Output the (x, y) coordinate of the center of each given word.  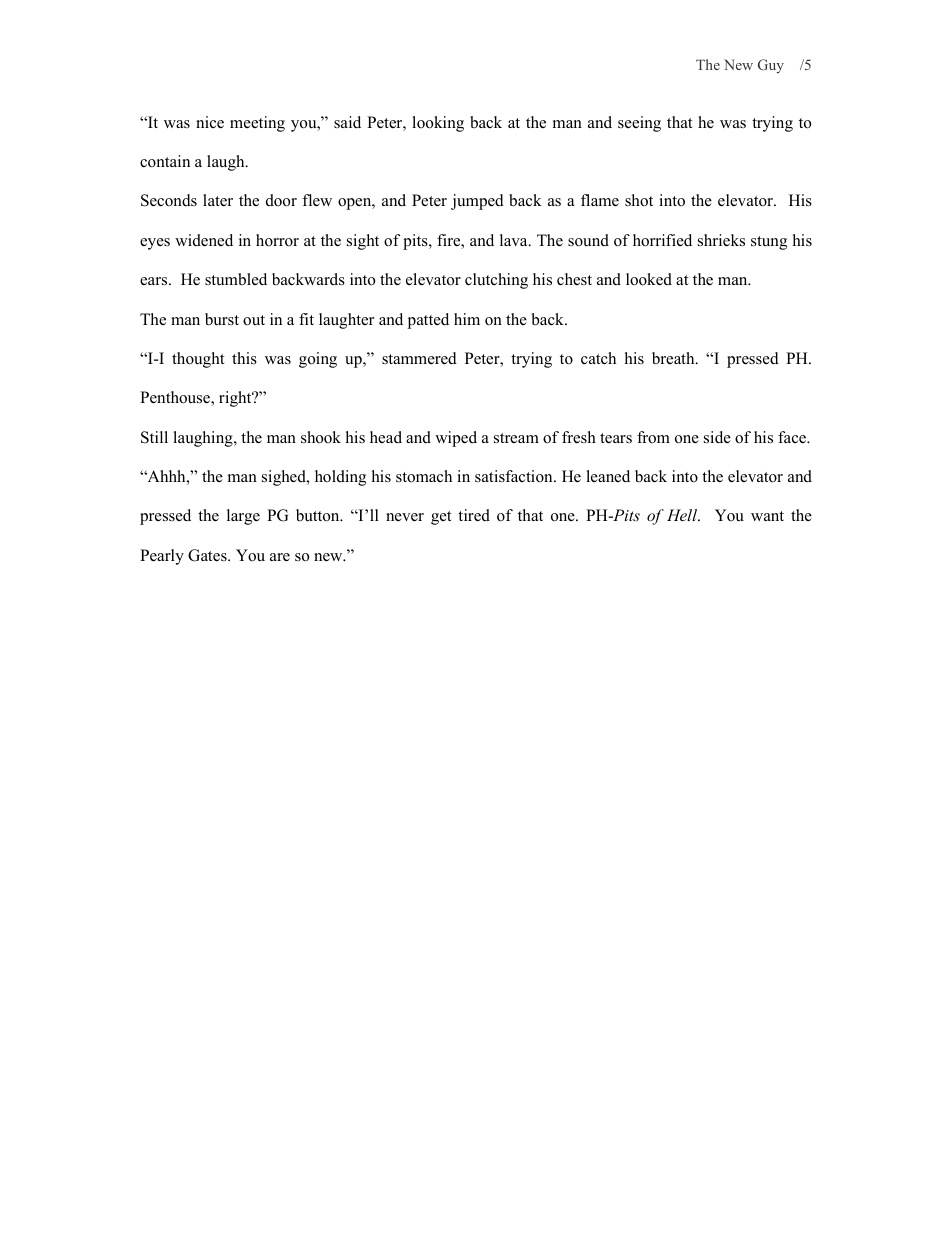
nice (210, 122)
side (717, 437)
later (218, 200)
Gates (208, 555)
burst (222, 319)
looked (649, 279)
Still (154, 437)
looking (438, 124)
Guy (771, 66)
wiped (456, 439)
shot (639, 200)
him (467, 319)
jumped (477, 202)
